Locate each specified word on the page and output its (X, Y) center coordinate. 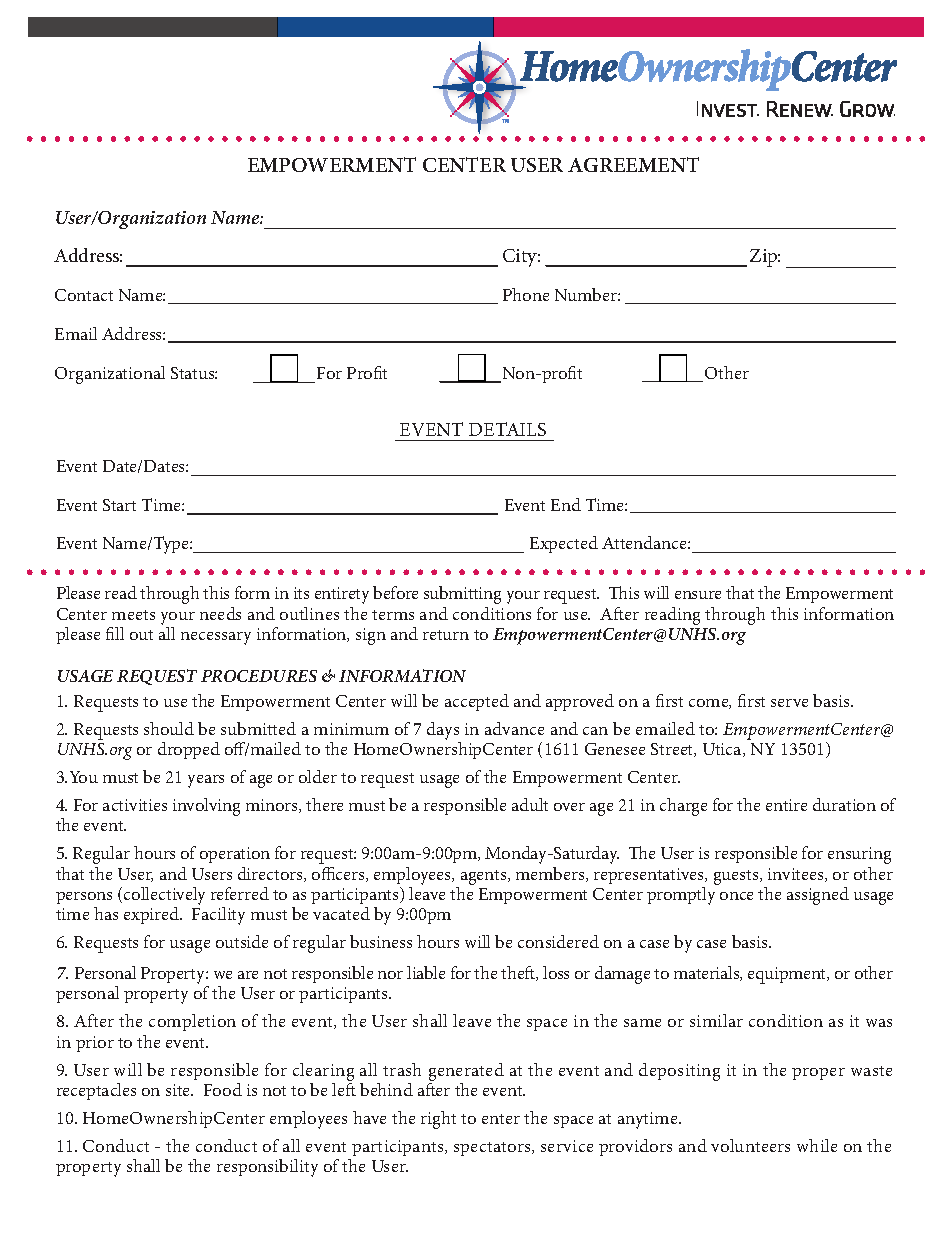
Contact (84, 295)
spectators (493, 1149)
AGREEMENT (633, 164)
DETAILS (507, 429)
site (179, 1090)
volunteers (750, 1145)
